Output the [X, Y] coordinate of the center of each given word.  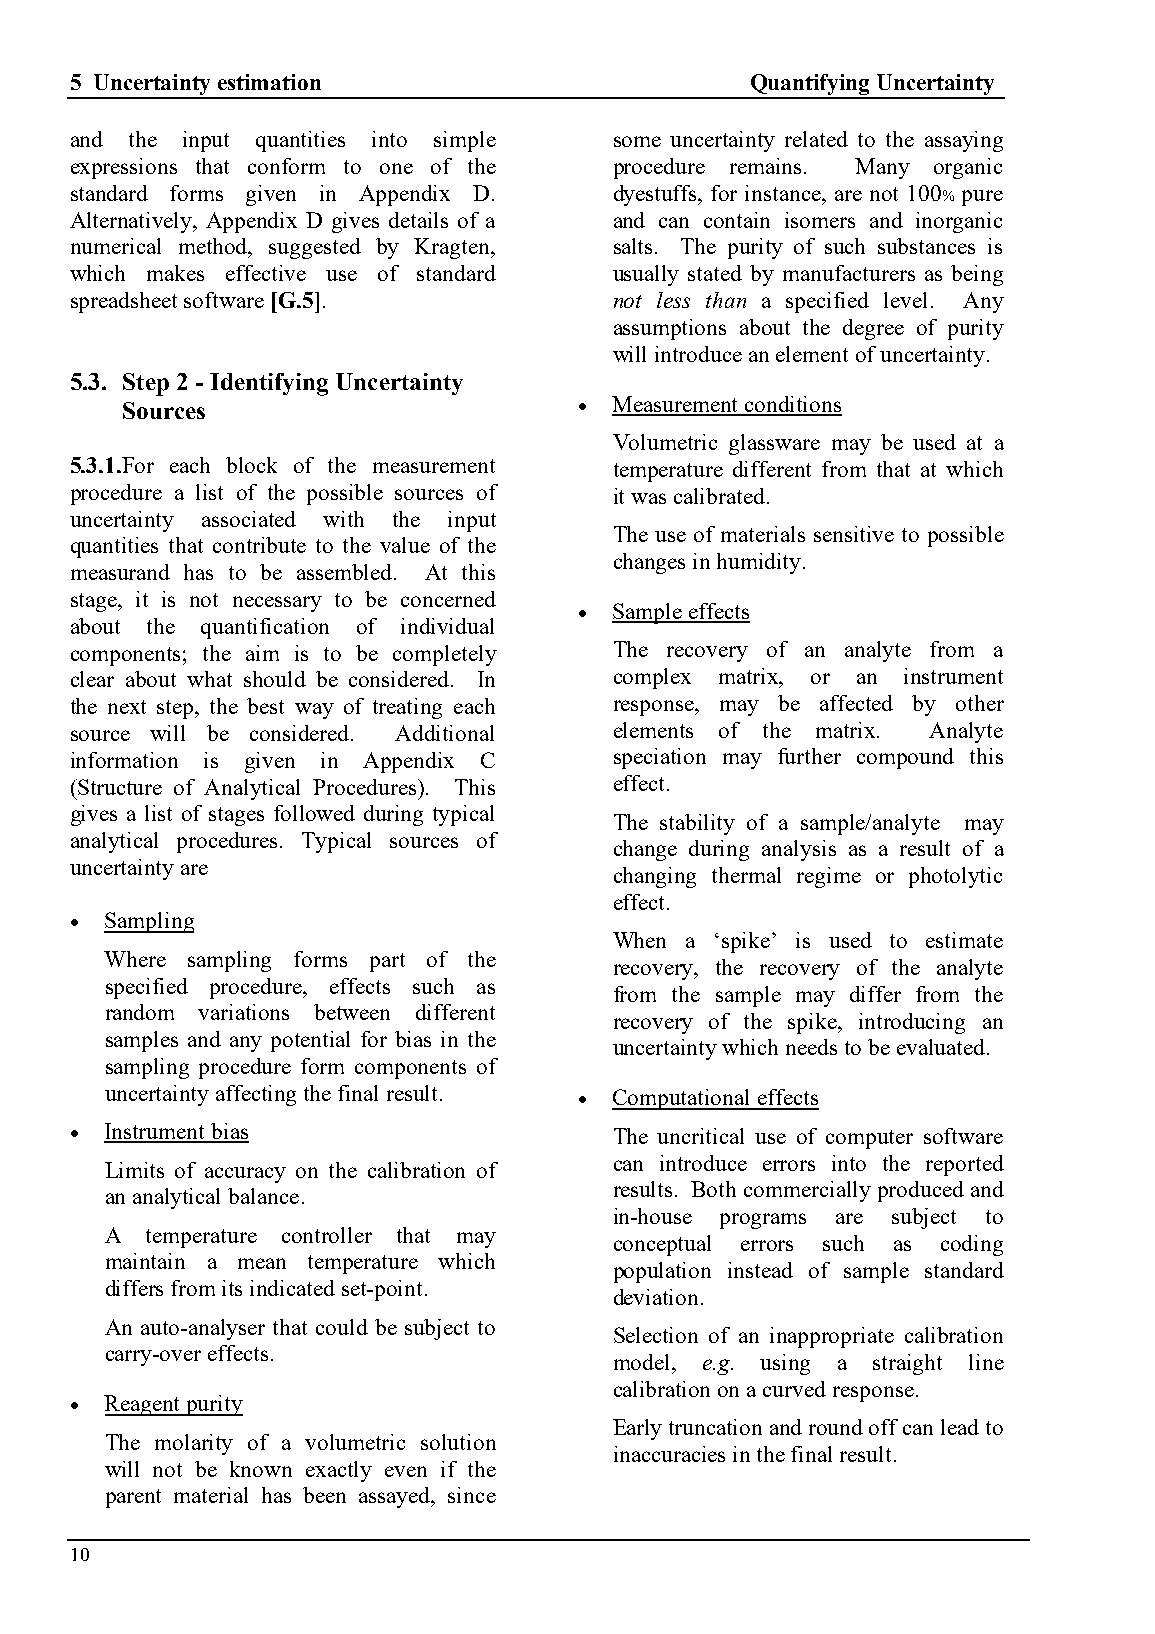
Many [882, 168]
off [883, 1427]
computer [869, 1139]
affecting [256, 1095]
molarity [194, 1444]
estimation [269, 82]
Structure [120, 787]
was [648, 498]
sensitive [854, 534]
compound [905, 758]
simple [465, 141]
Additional [444, 733]
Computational [682, 1099]
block [251, 465]
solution [458, 1442]
